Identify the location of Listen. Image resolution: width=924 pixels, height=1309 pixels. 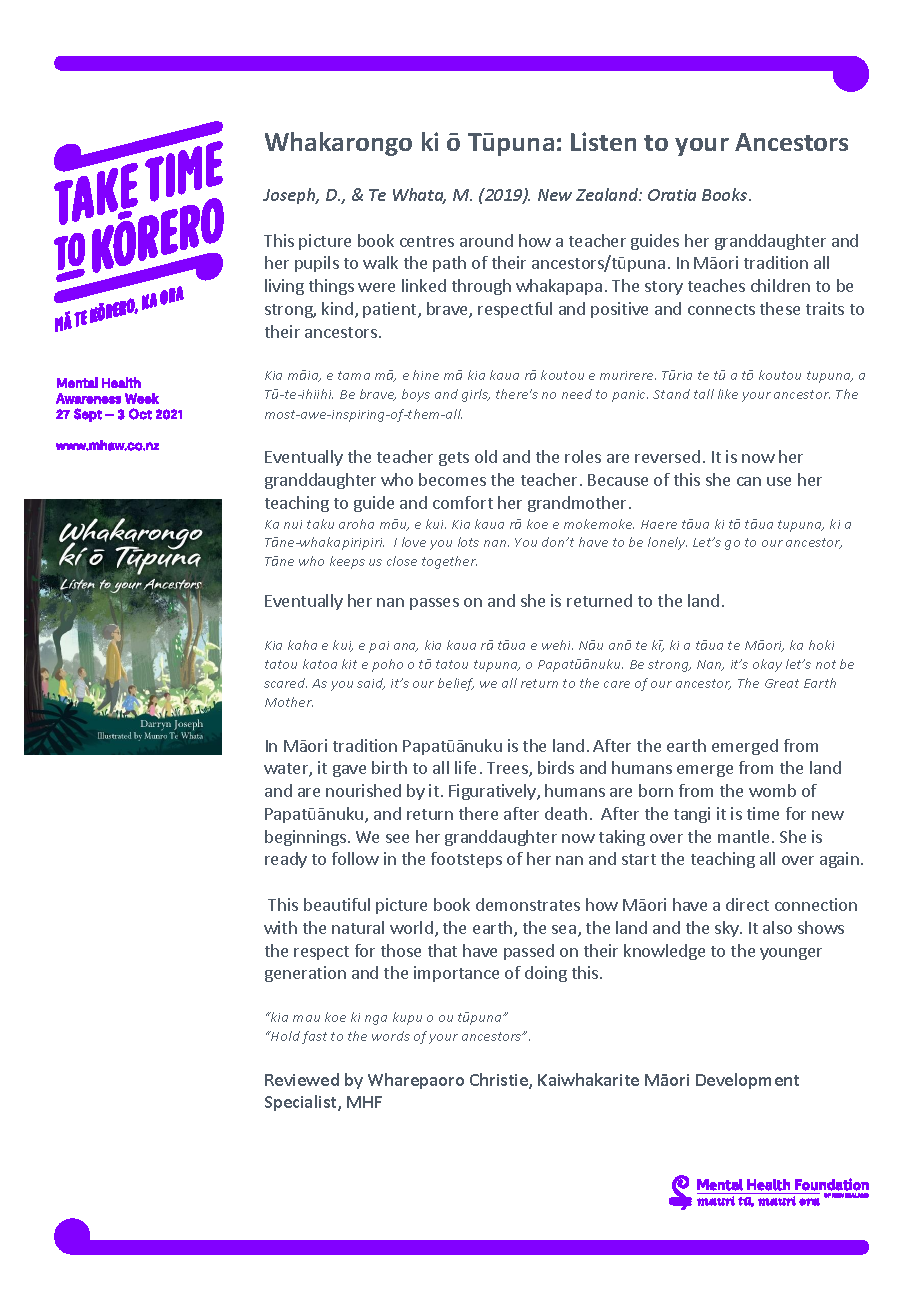
(603, 141).
